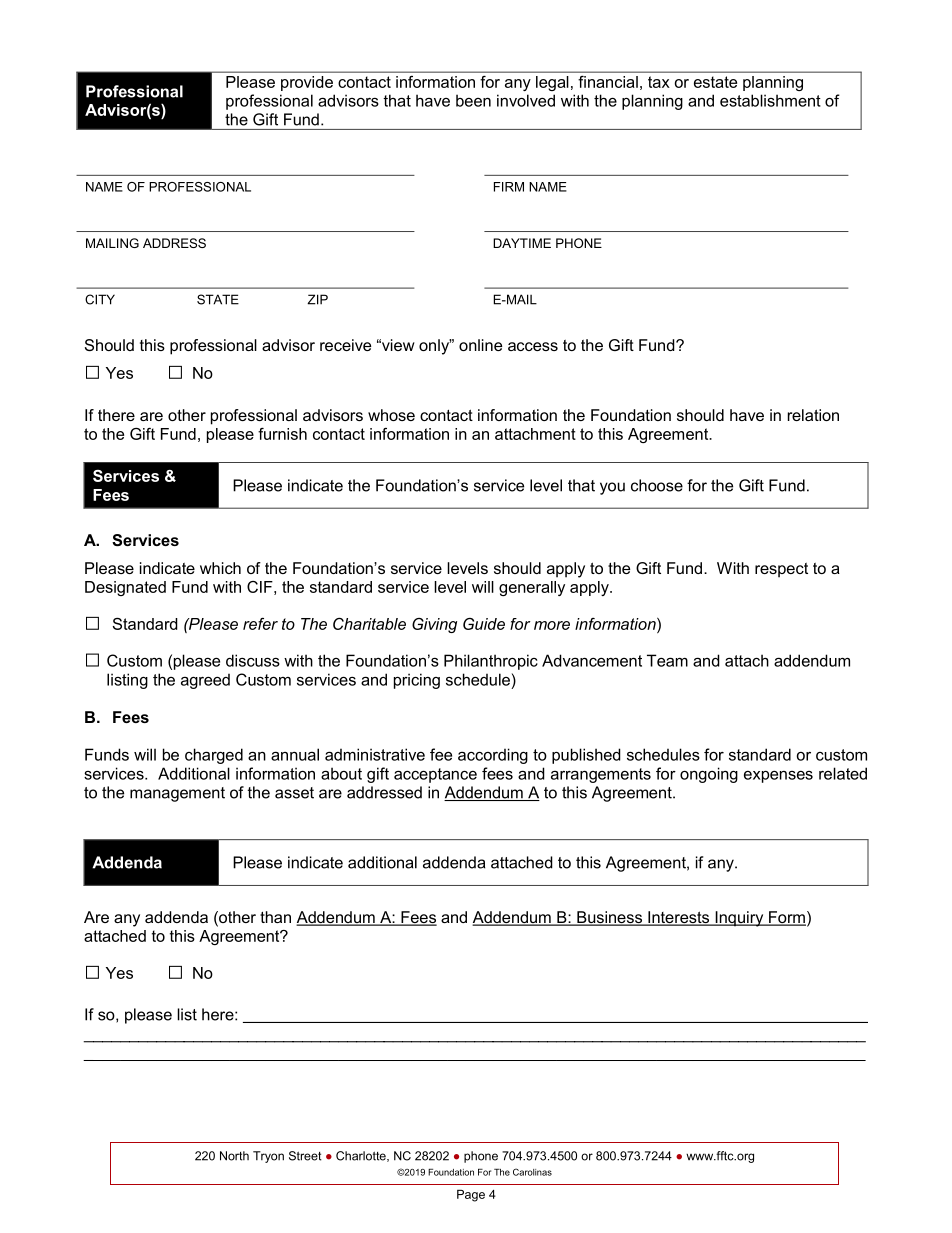 The height and width of the page is (1233, 952). I want to click on ZIP, so click(317, 299).
